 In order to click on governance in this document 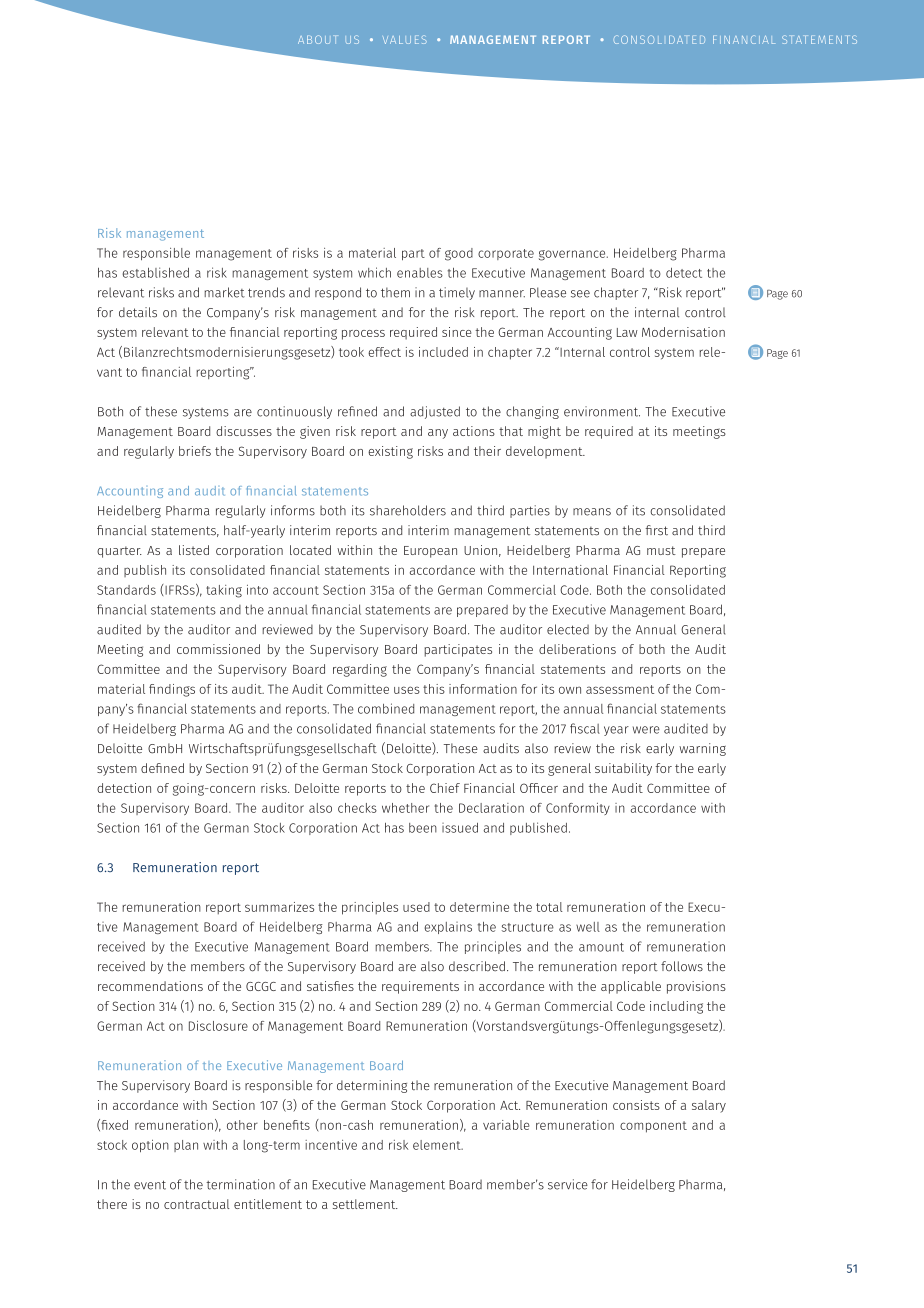, I will do `click(573, 255)`.
